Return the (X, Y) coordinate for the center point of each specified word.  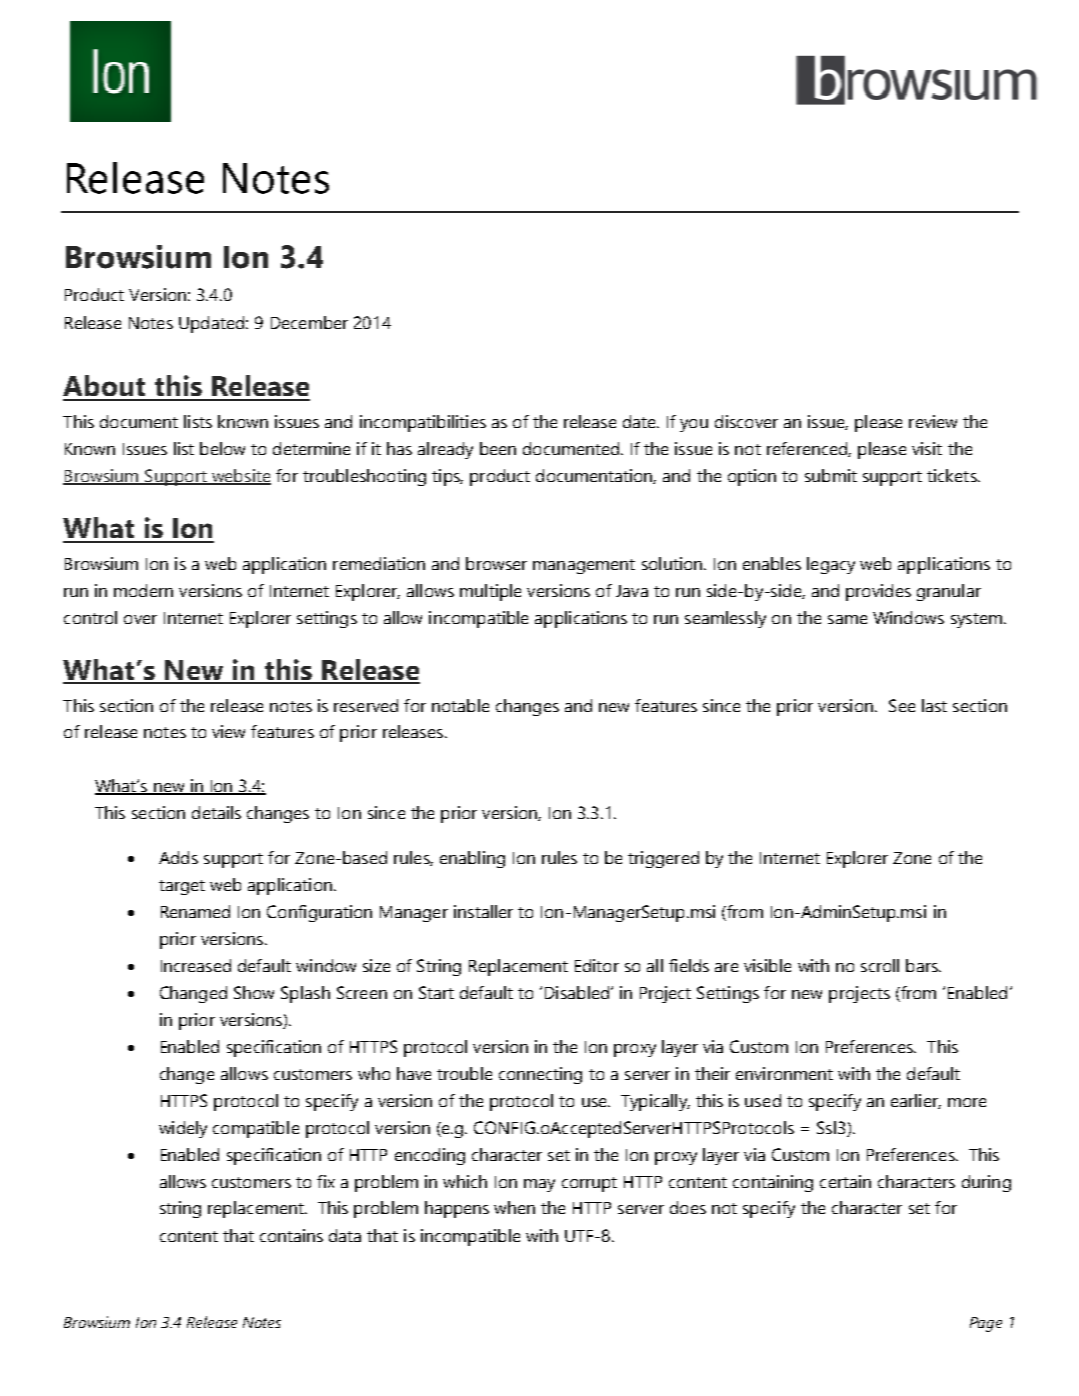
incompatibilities (423, 423)
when (514, 1207)
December (309, 322)
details (216, 812)
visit (927, 448)
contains (291, 1235)
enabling (472, 859)
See (902, 705)
